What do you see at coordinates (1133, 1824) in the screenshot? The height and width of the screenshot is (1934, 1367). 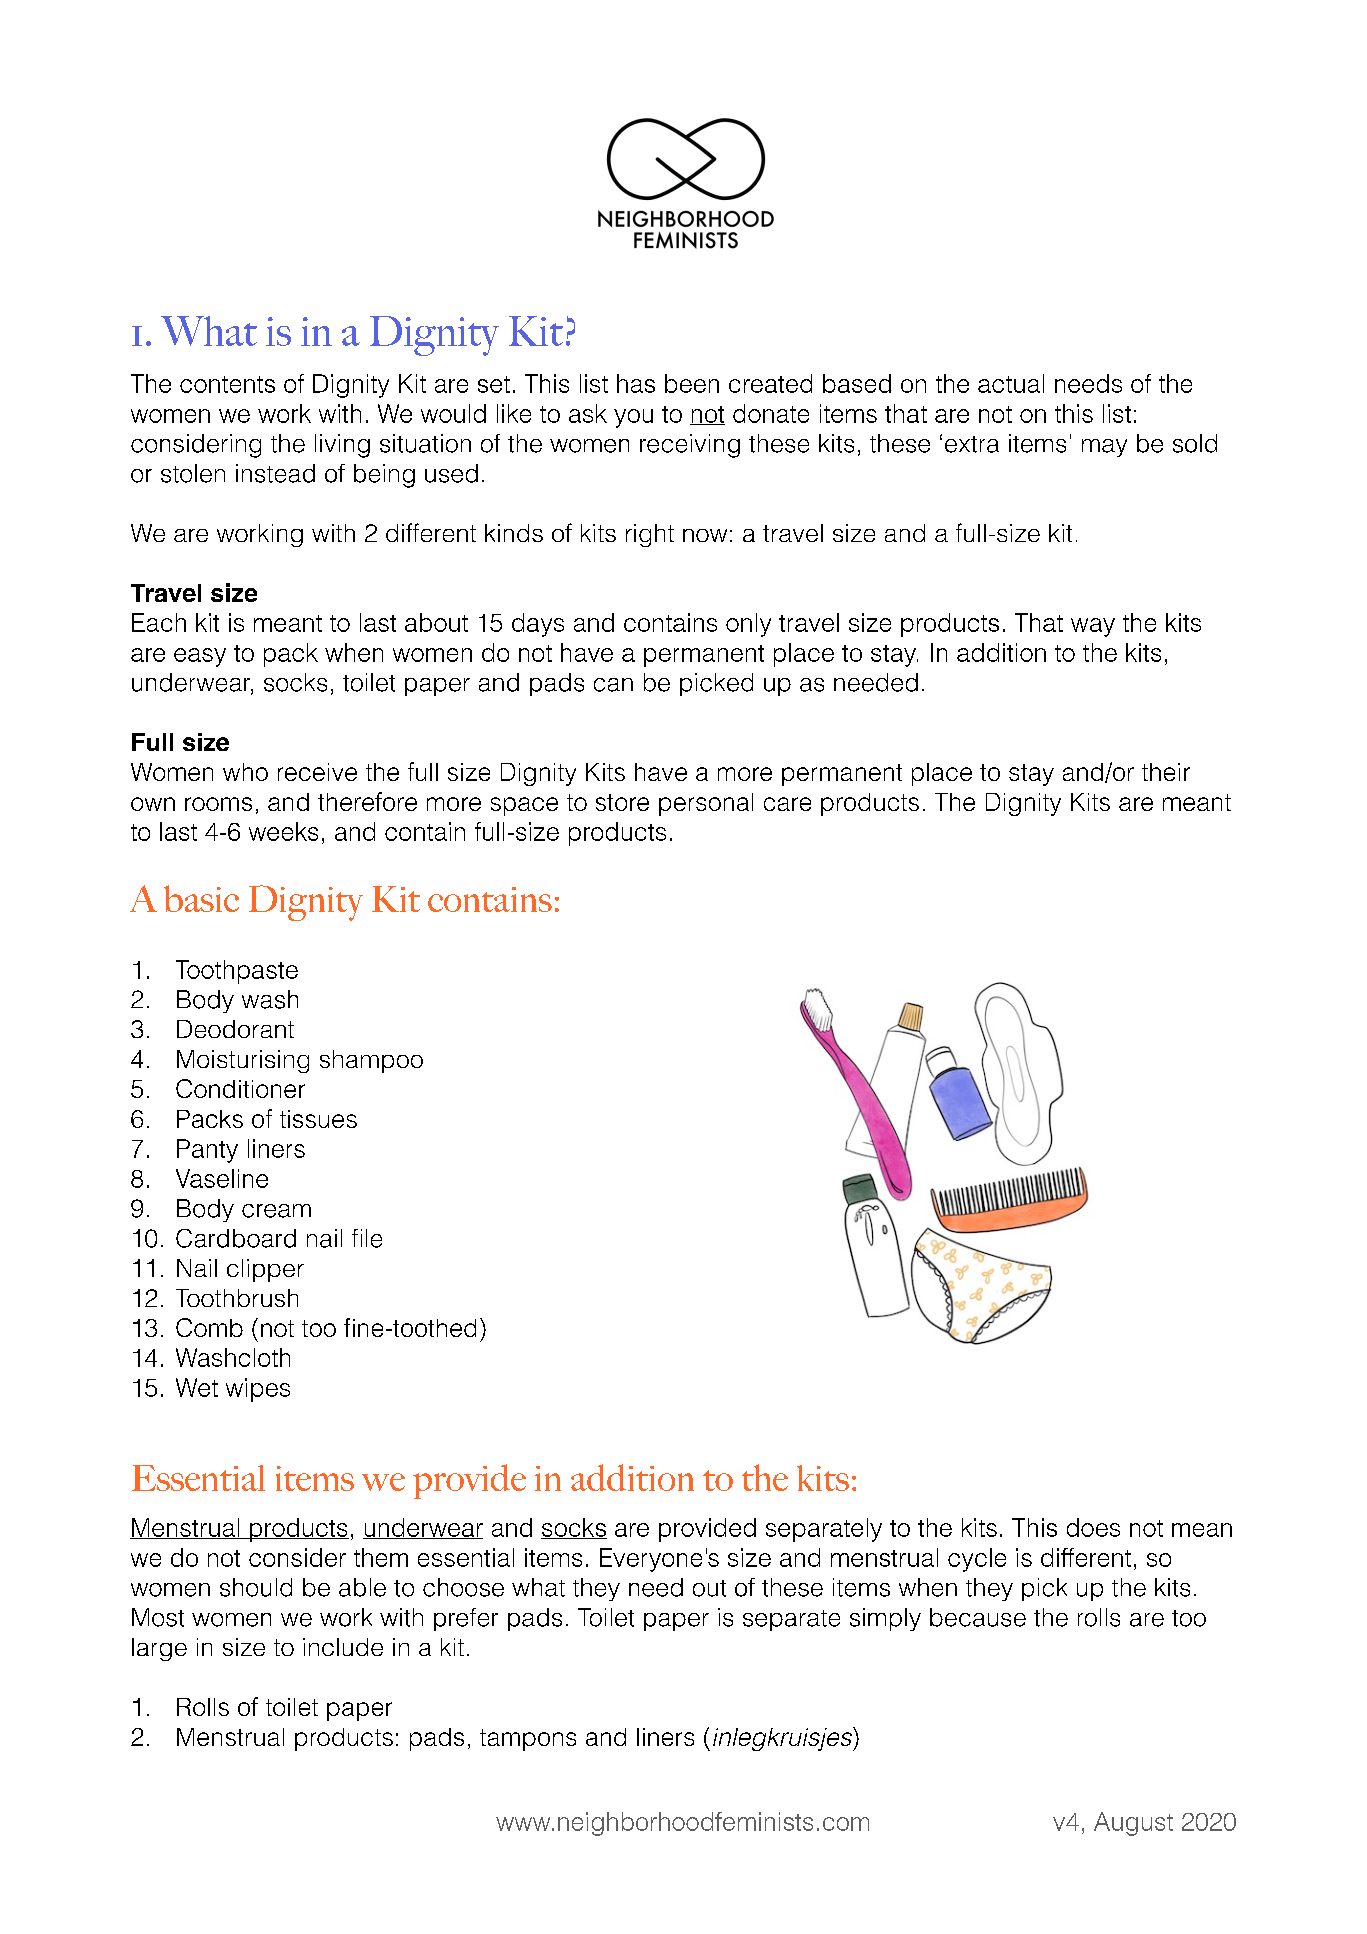 I see `August` at bounding box center [1133, 1824].
